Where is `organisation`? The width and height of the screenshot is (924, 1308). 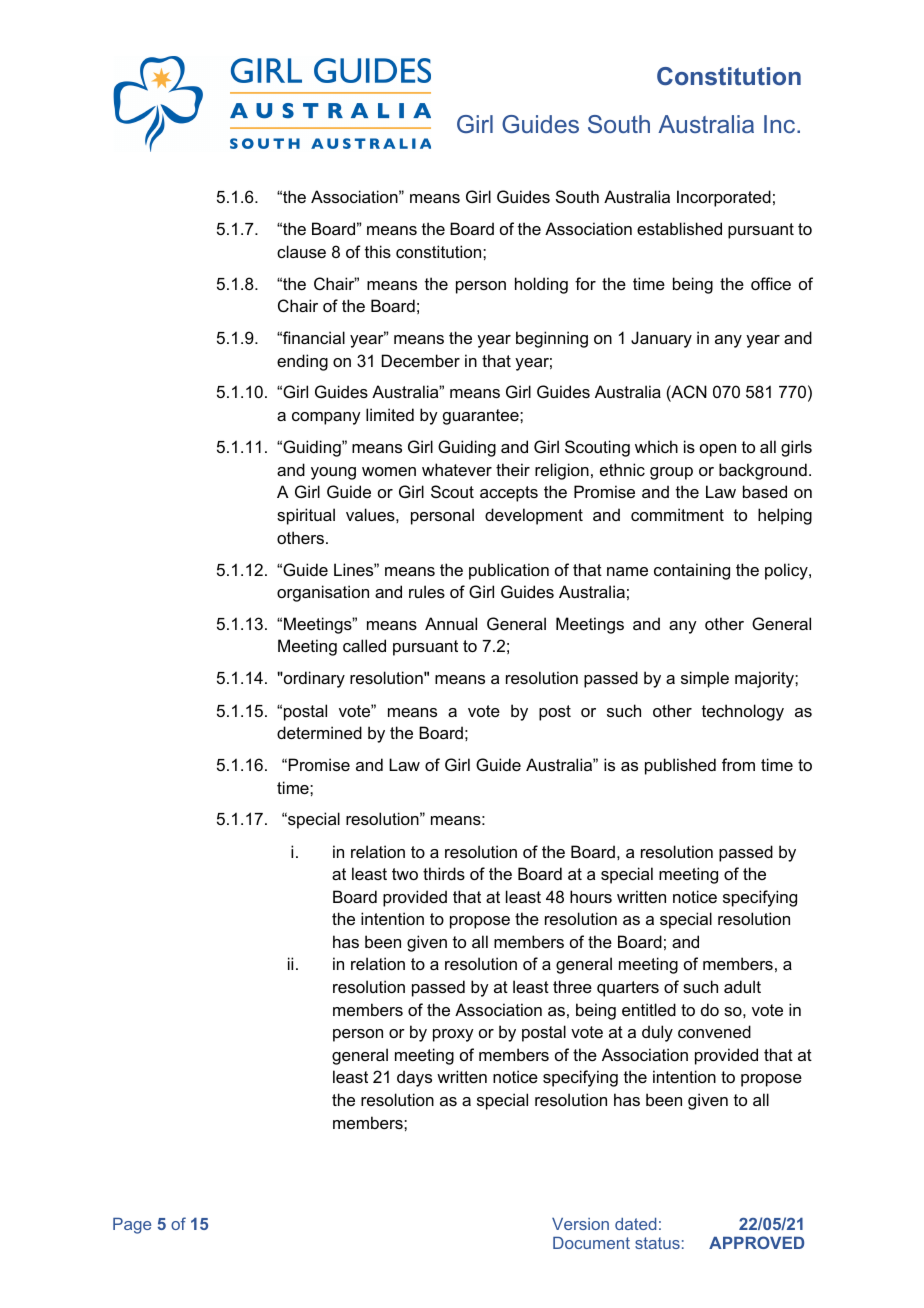
organisation is located at coordinates (323, 593).
